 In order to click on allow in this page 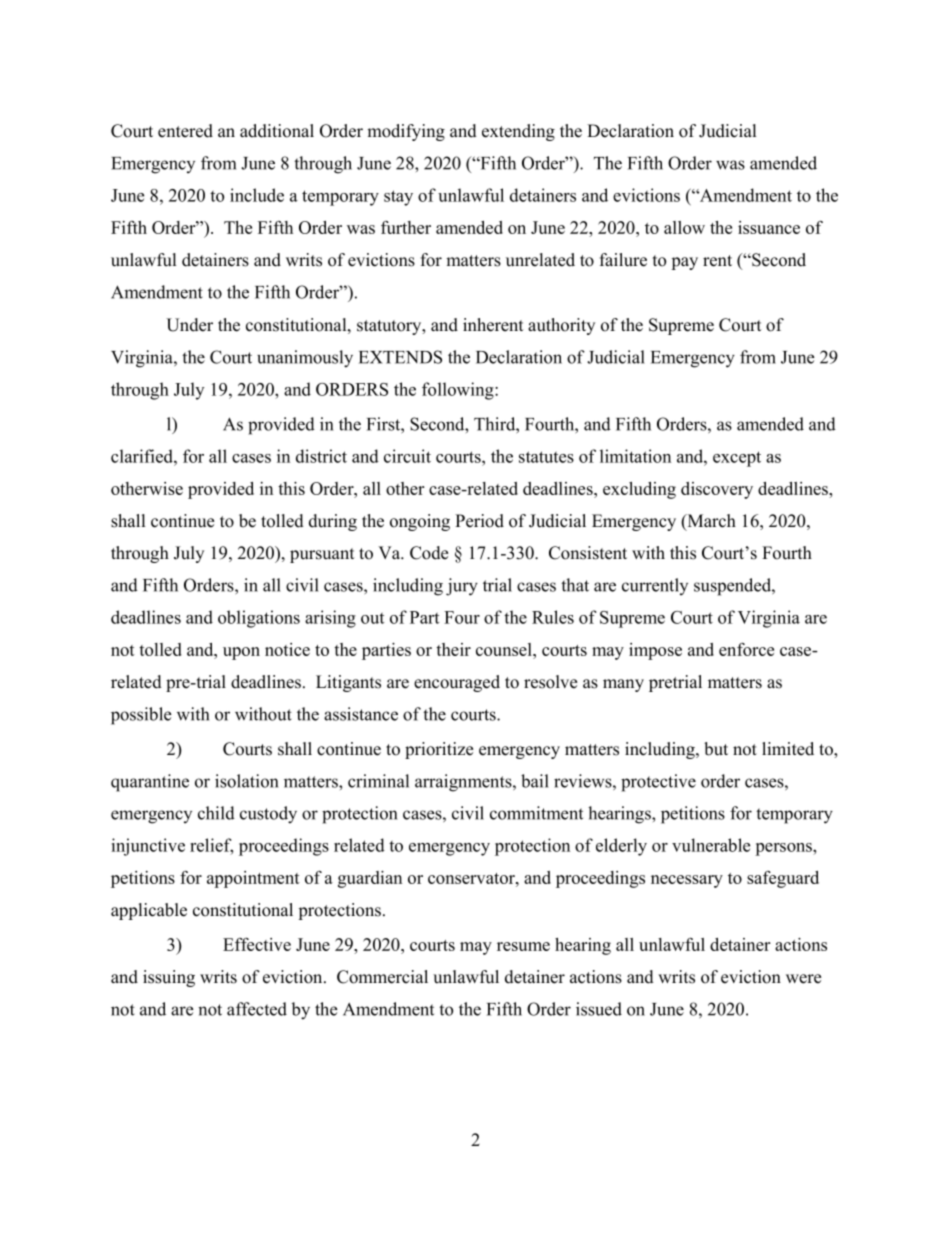, I will do `click(684, 227)`.
